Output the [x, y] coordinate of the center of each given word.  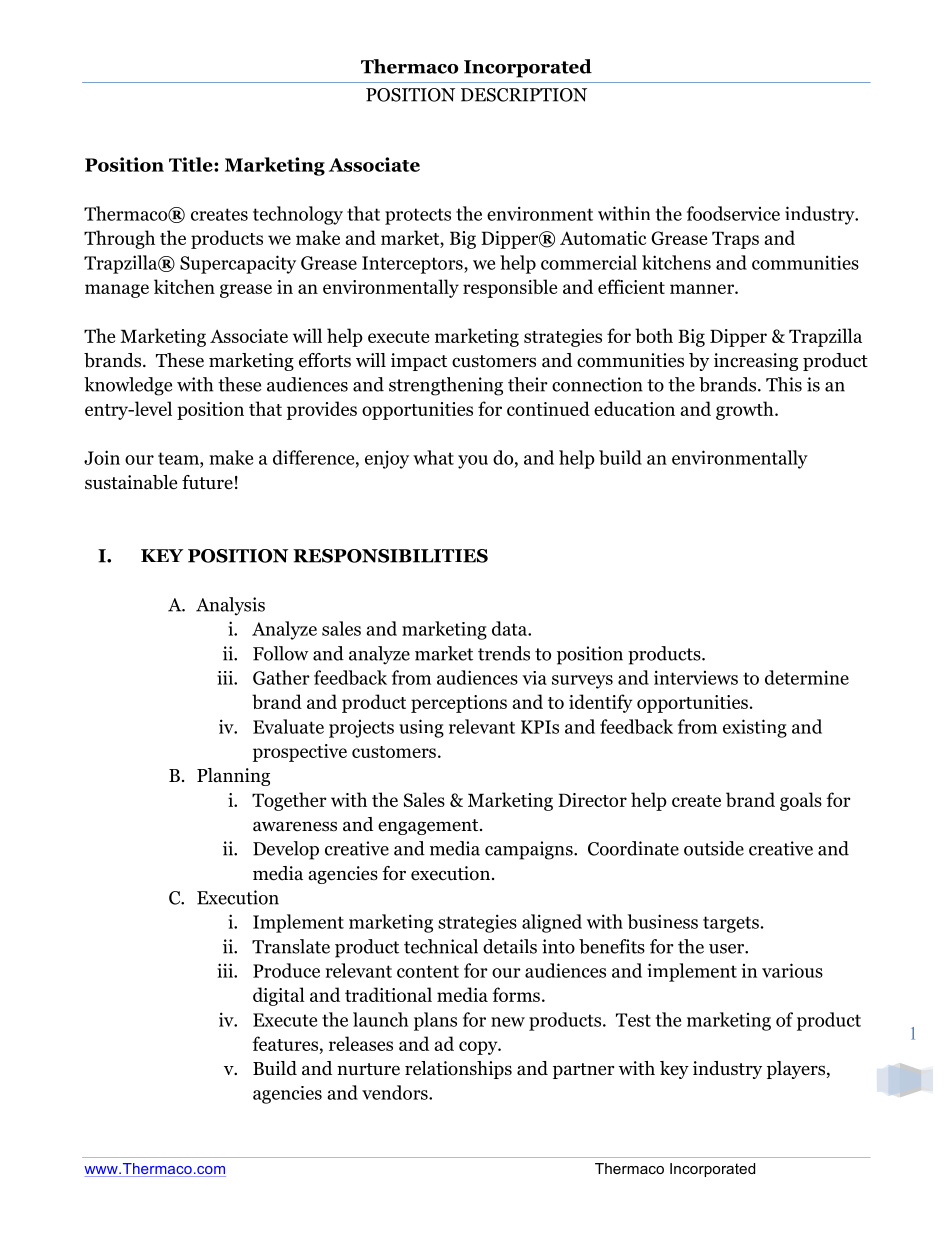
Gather [281, 677]
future [207, 482]
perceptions [459, 704]
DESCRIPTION [524, 95]
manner [703, 289]
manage [117, 291]
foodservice [733, 213]
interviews [696, 677]
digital [279, 996]
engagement [429, 827]
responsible [510, 288]
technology [298, 215]
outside [714, 848]
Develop [286, 850]
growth [746, 410]
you [473, 462]
